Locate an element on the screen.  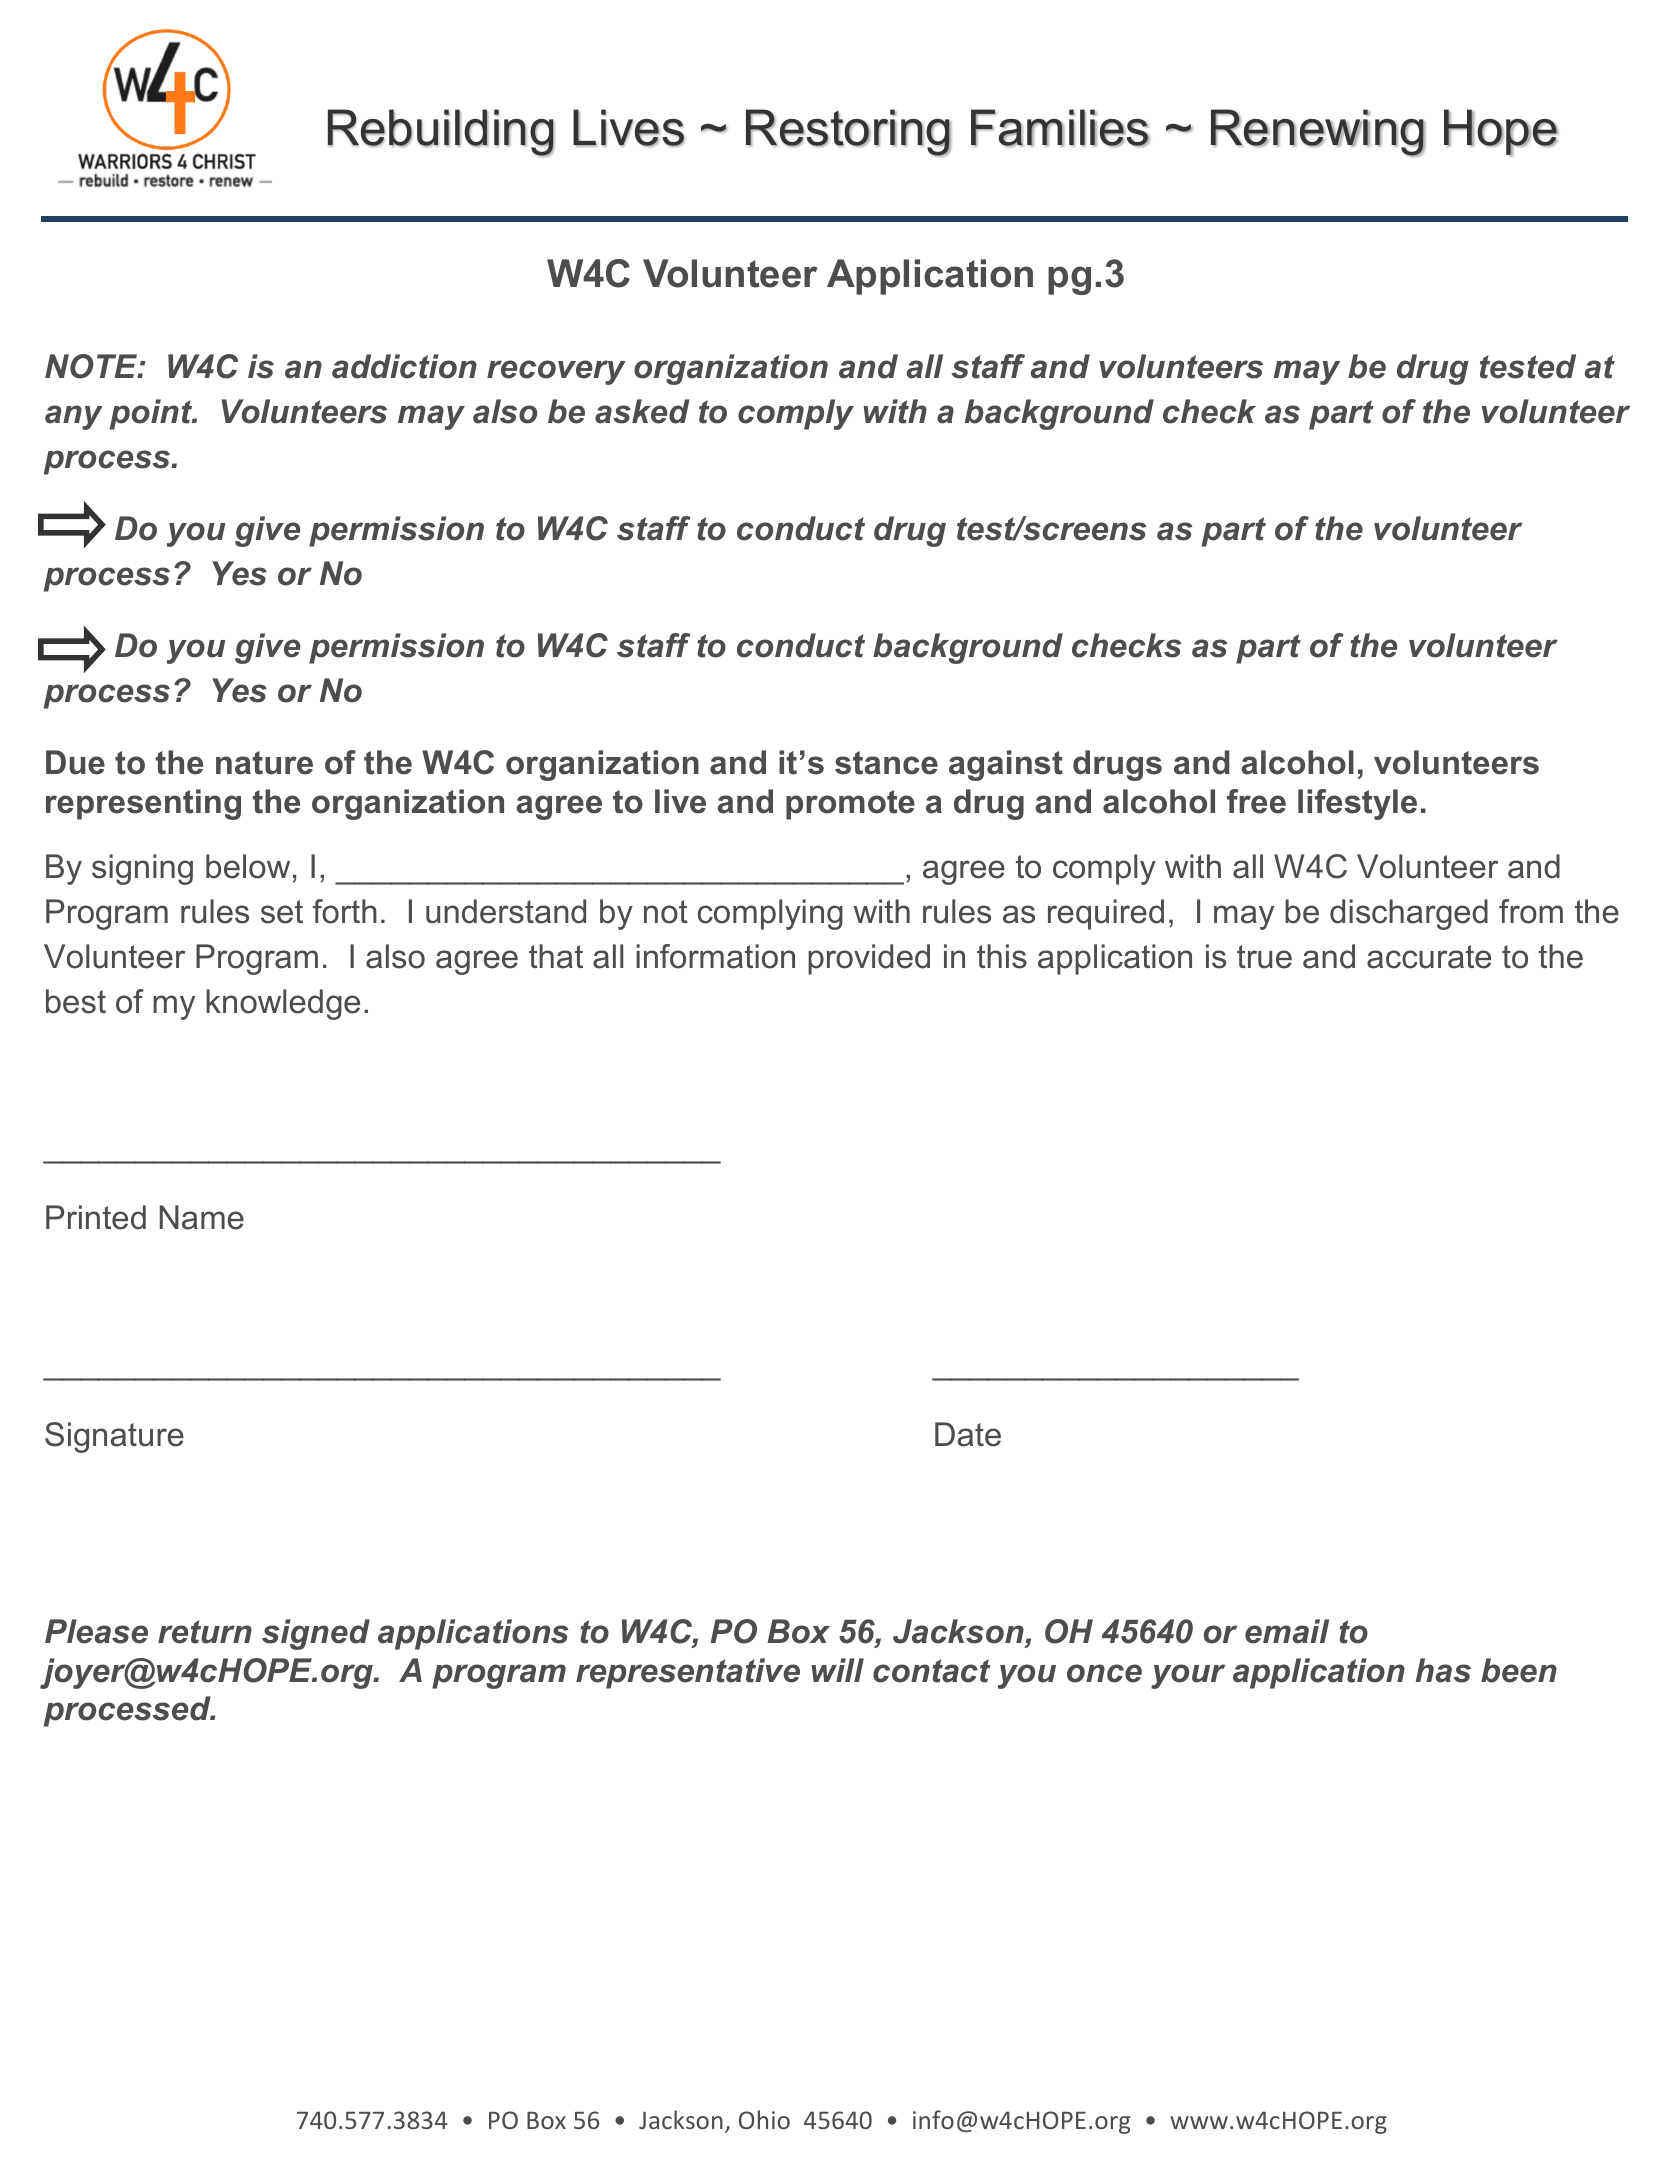
accurate is located at coordinates (1429, 957).
